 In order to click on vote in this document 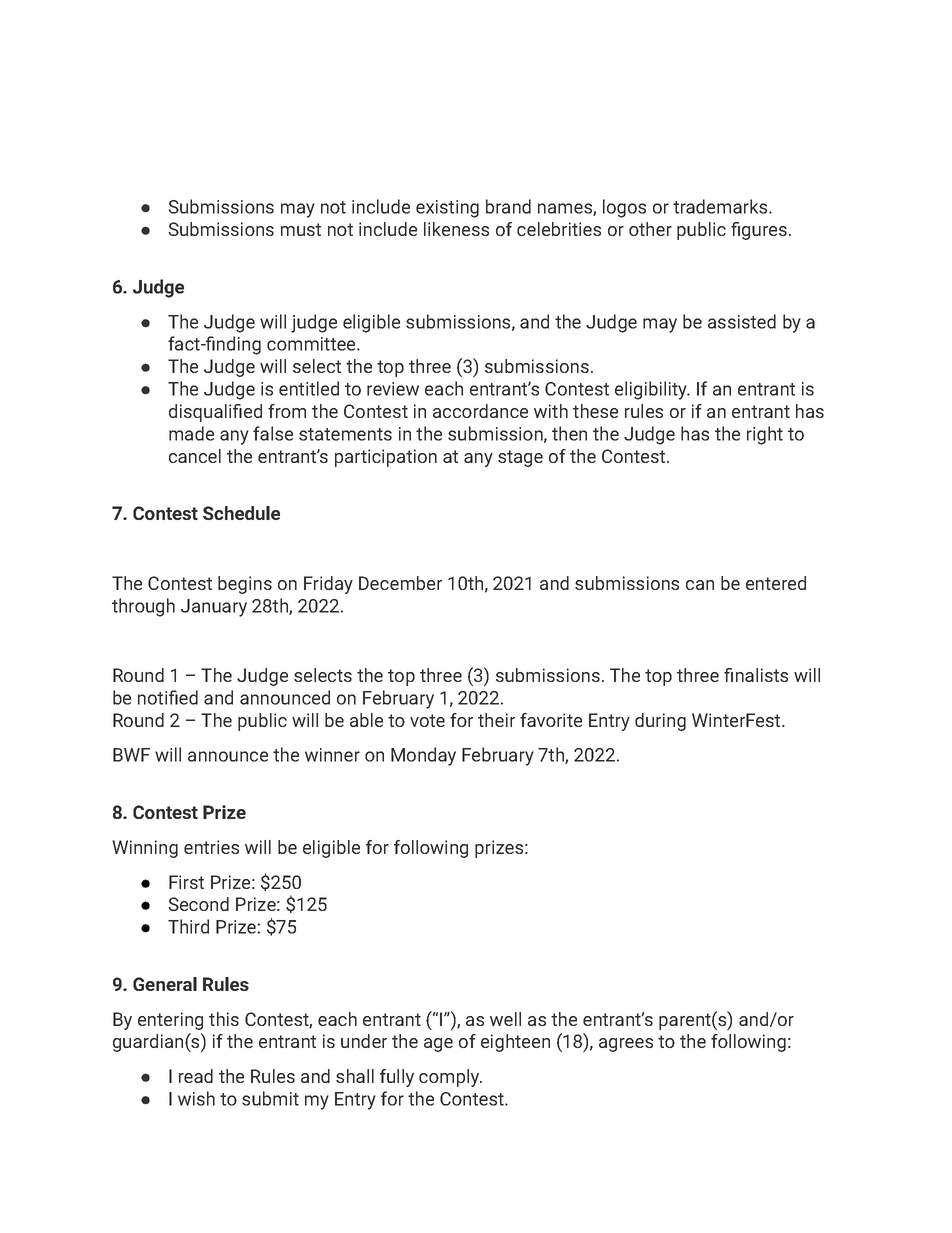, I will do `click(427, 720)`.
